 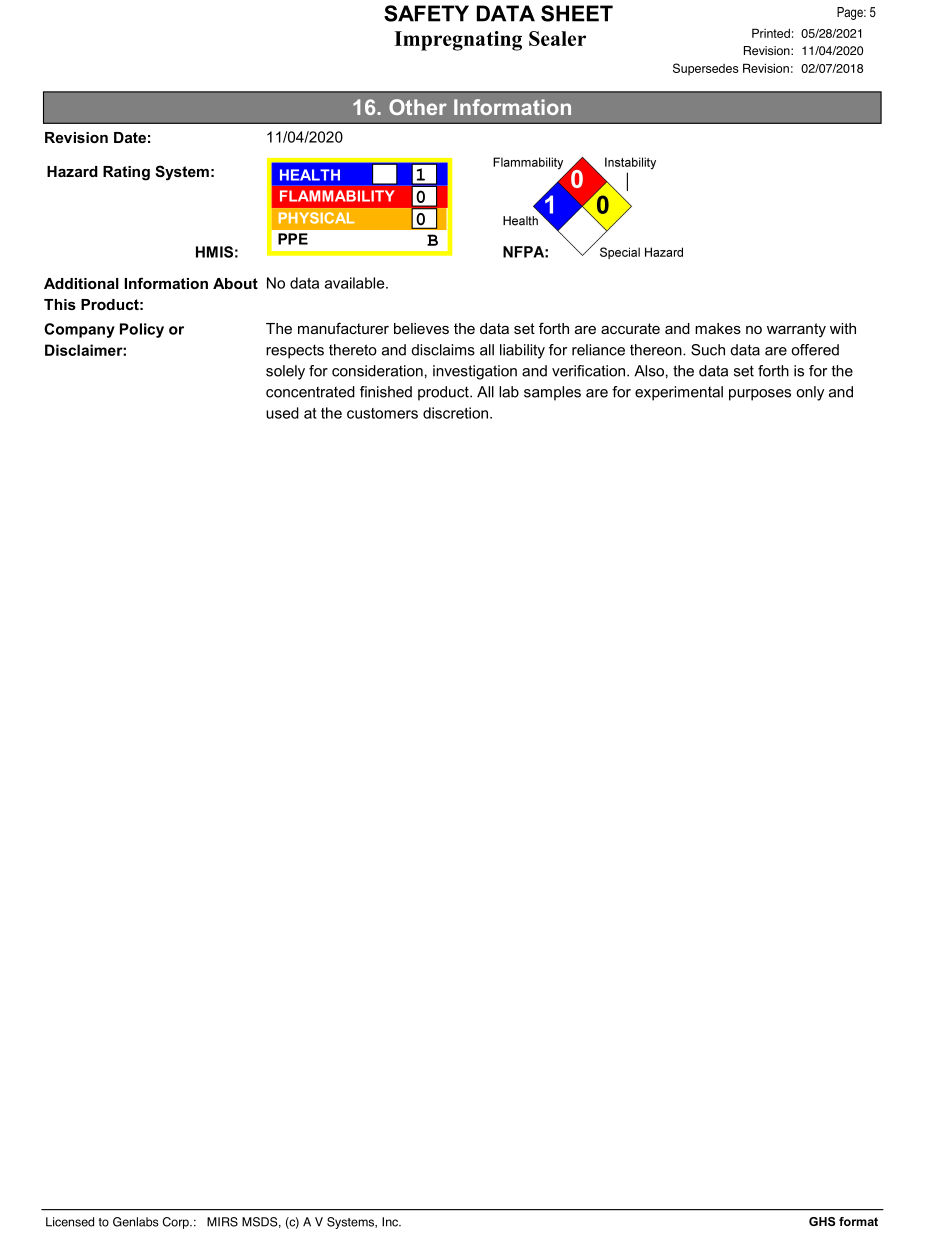 I want to click on Corp, so click(x=177, y=1223).
